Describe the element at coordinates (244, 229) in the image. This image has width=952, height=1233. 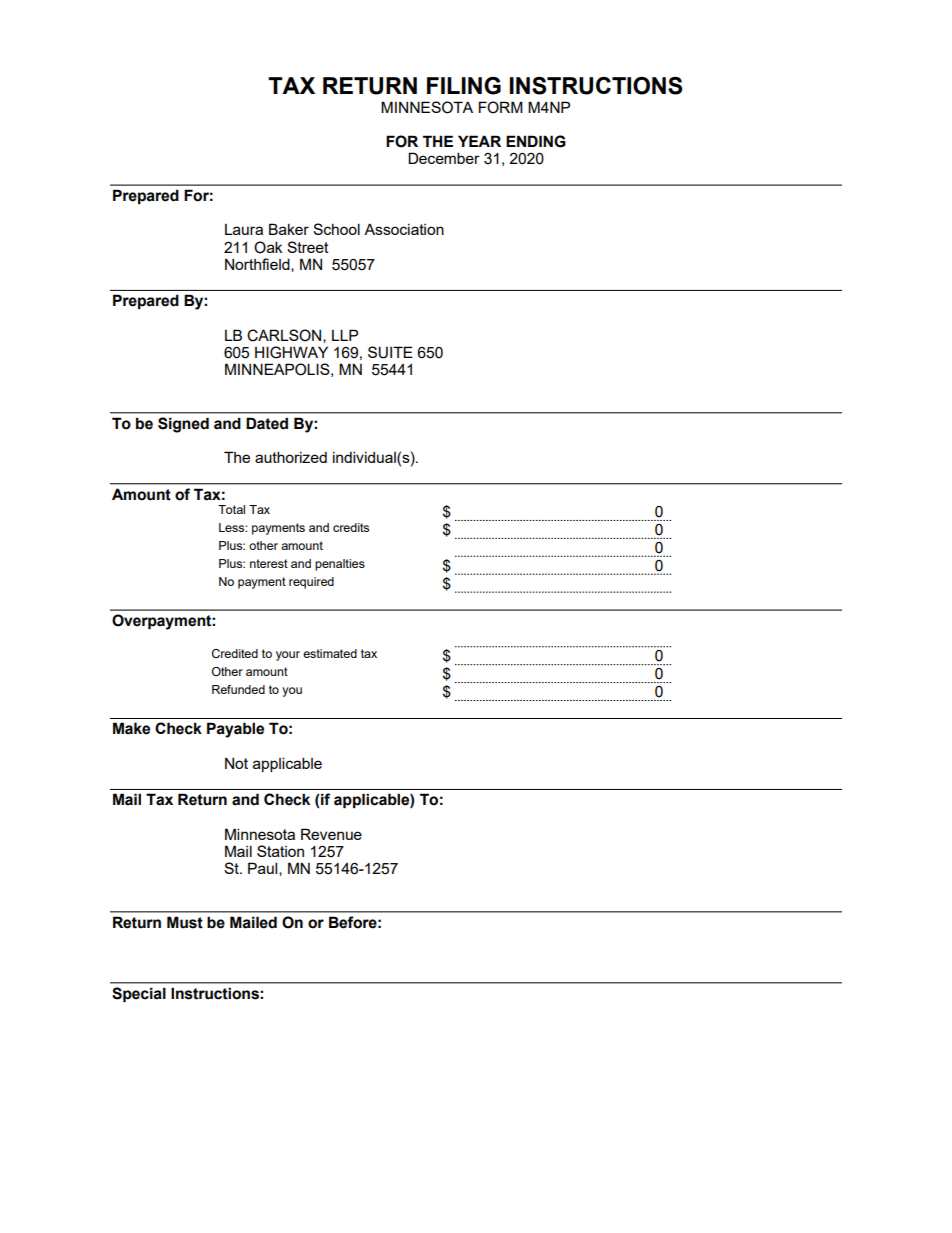
I see `Laura` at that location.
